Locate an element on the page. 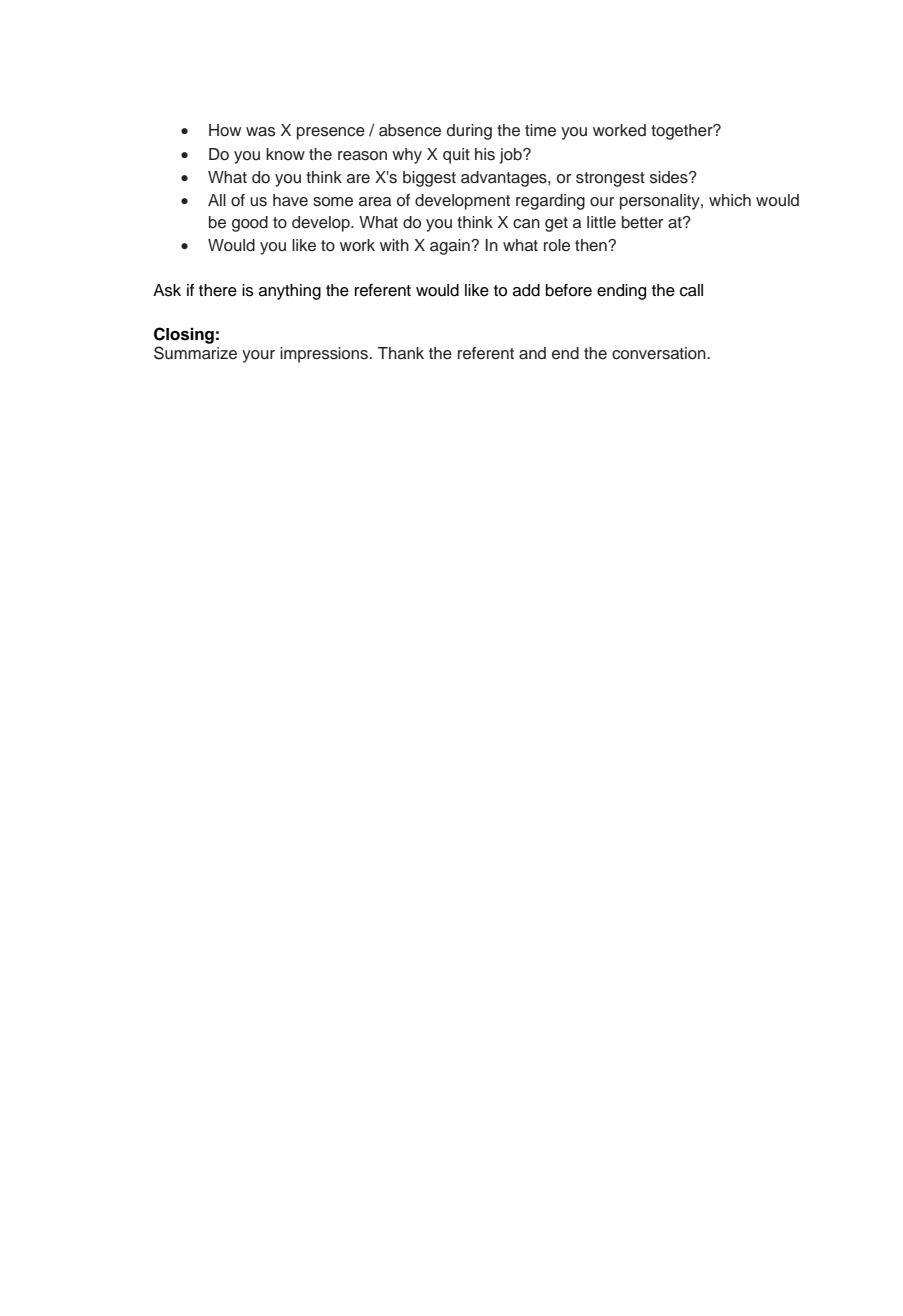 The width and height of the page is (903, 1316). during is located at coordinates (469, 132).
